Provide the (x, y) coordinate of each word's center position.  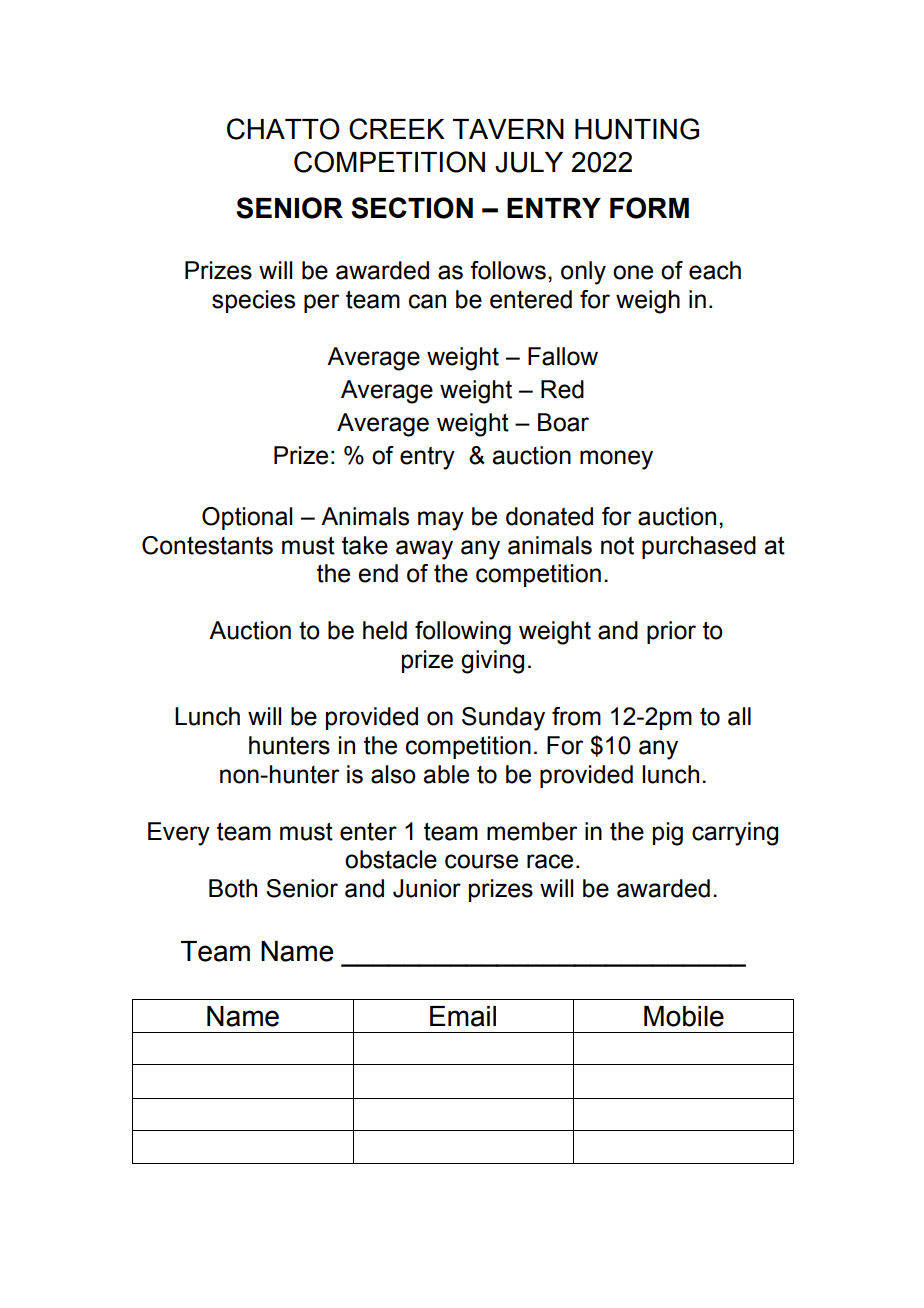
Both (233, 888)
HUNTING (637, 129)
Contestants (207, 545)
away (424, 550)
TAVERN (508, 129)
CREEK (397, 129)
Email (463, 1016)
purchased (699, 547)
